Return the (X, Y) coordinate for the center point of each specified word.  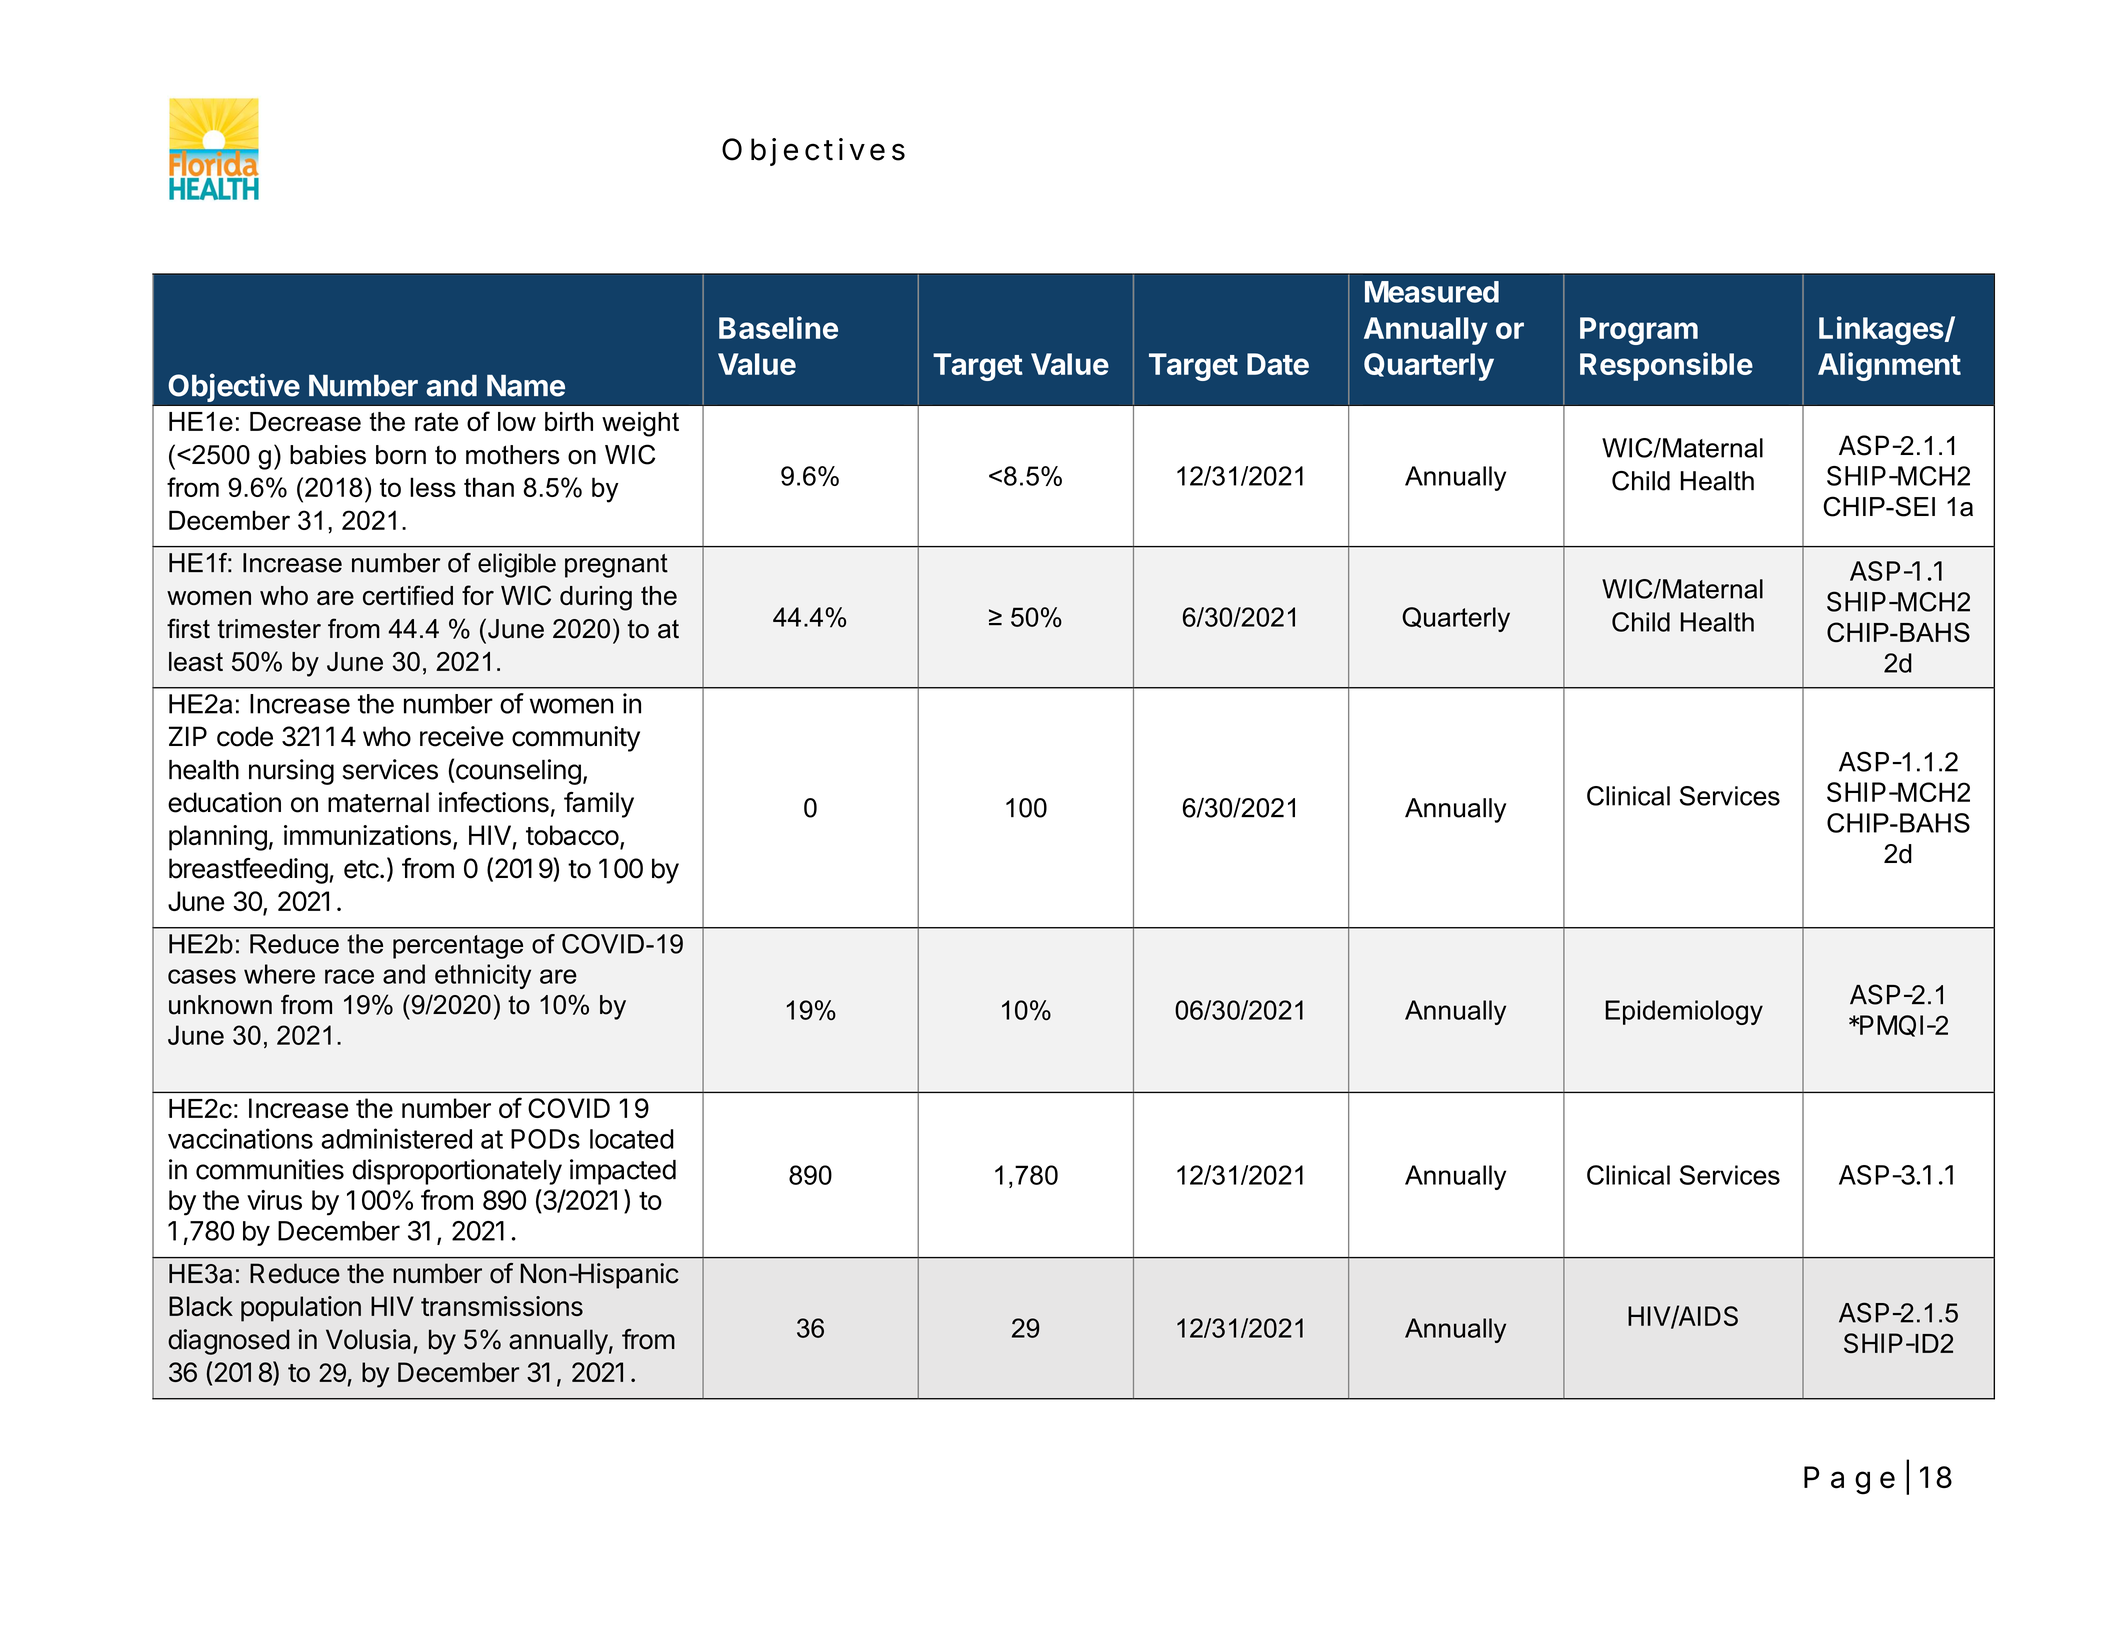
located (632, 1139)
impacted (623, 1172)
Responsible (1666, 366)
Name (526, 386)
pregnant (616, 566)
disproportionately (457, 1172)
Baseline (778, 327)
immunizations (367, 835)
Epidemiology (1684, 1012)
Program (1639, 331)
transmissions (502, 1306)
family (599, 805)
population (301, 1309)
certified (408, 595)
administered (396, 1138)
